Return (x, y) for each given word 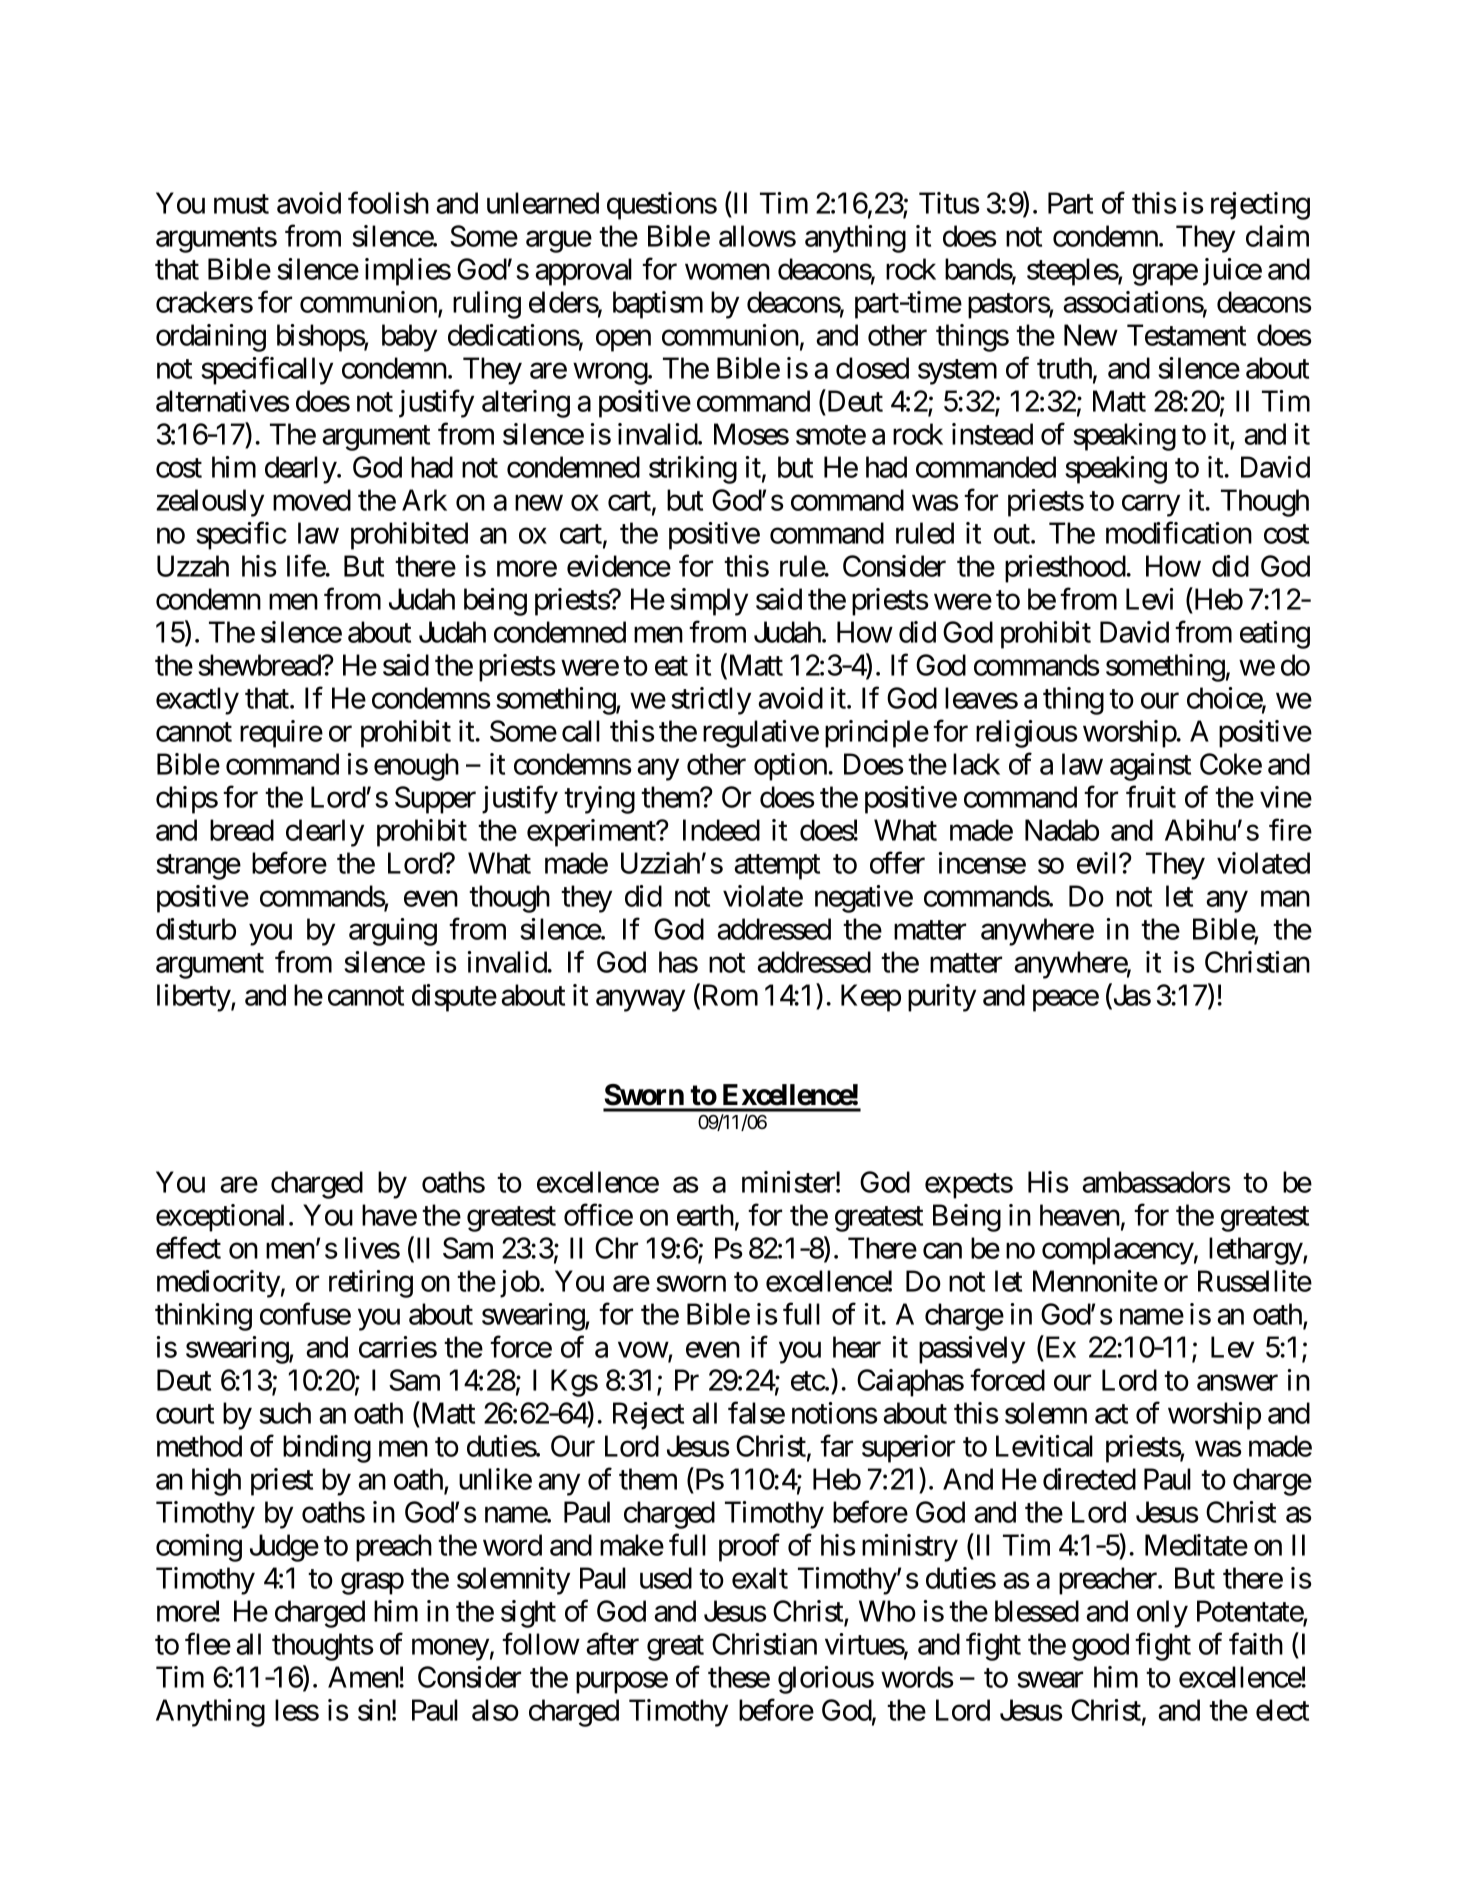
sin (374, 1710)
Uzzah (193, 566)
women (727, 272)
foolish (388, 203)
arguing (393, 932)
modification (1179, 533)
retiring (371, 1284)
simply (709, 602)
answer (1237, 1383)
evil (1098, 863)
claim (1277, 236)
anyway (640, 1001)
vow (643, 1351)
